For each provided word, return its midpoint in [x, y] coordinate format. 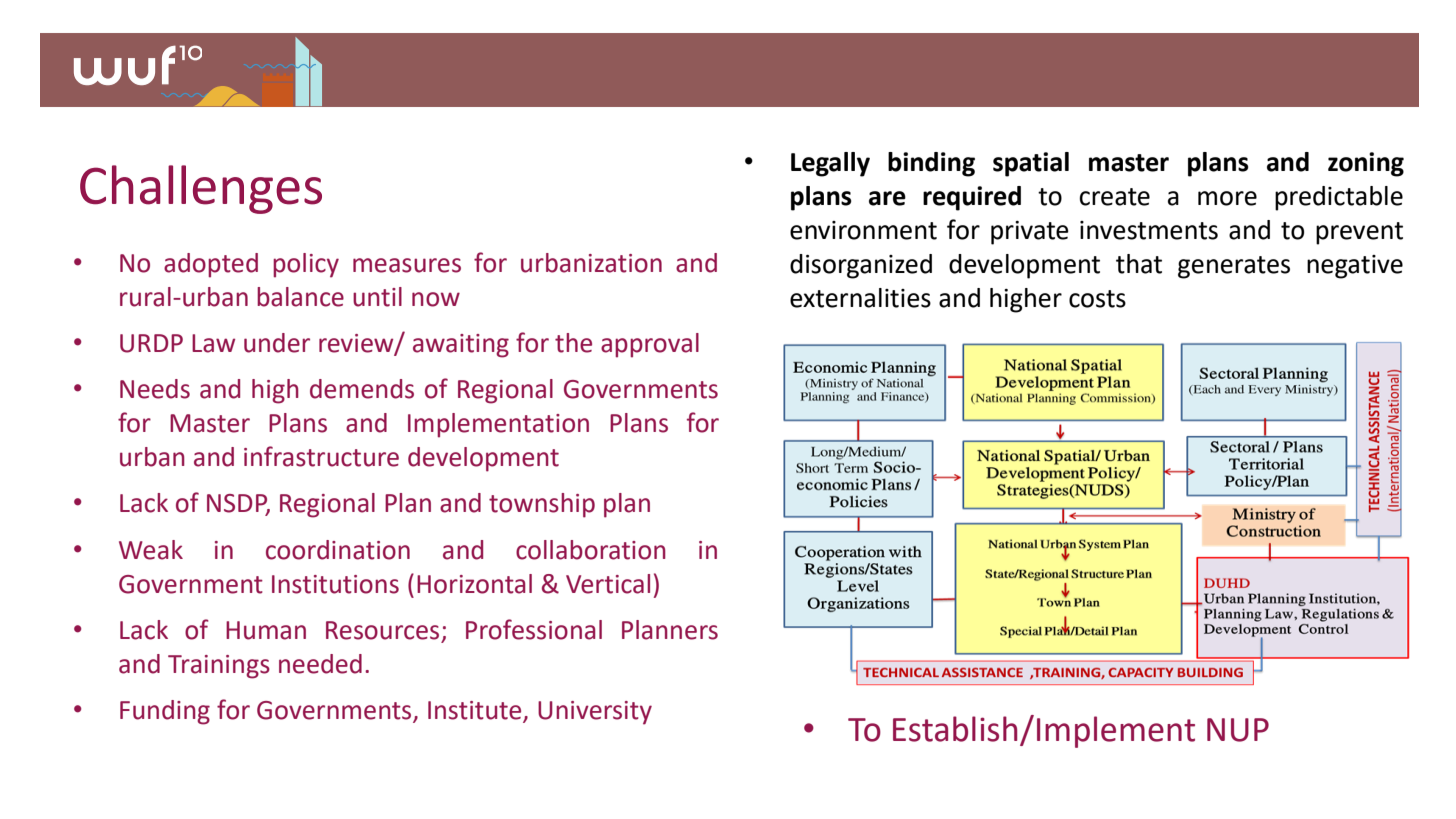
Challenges [201, 189]
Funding [165, 712]
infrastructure [321, 456]
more [1227, 198]
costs [1097, 299]
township [542, 505]
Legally [830, 164]
